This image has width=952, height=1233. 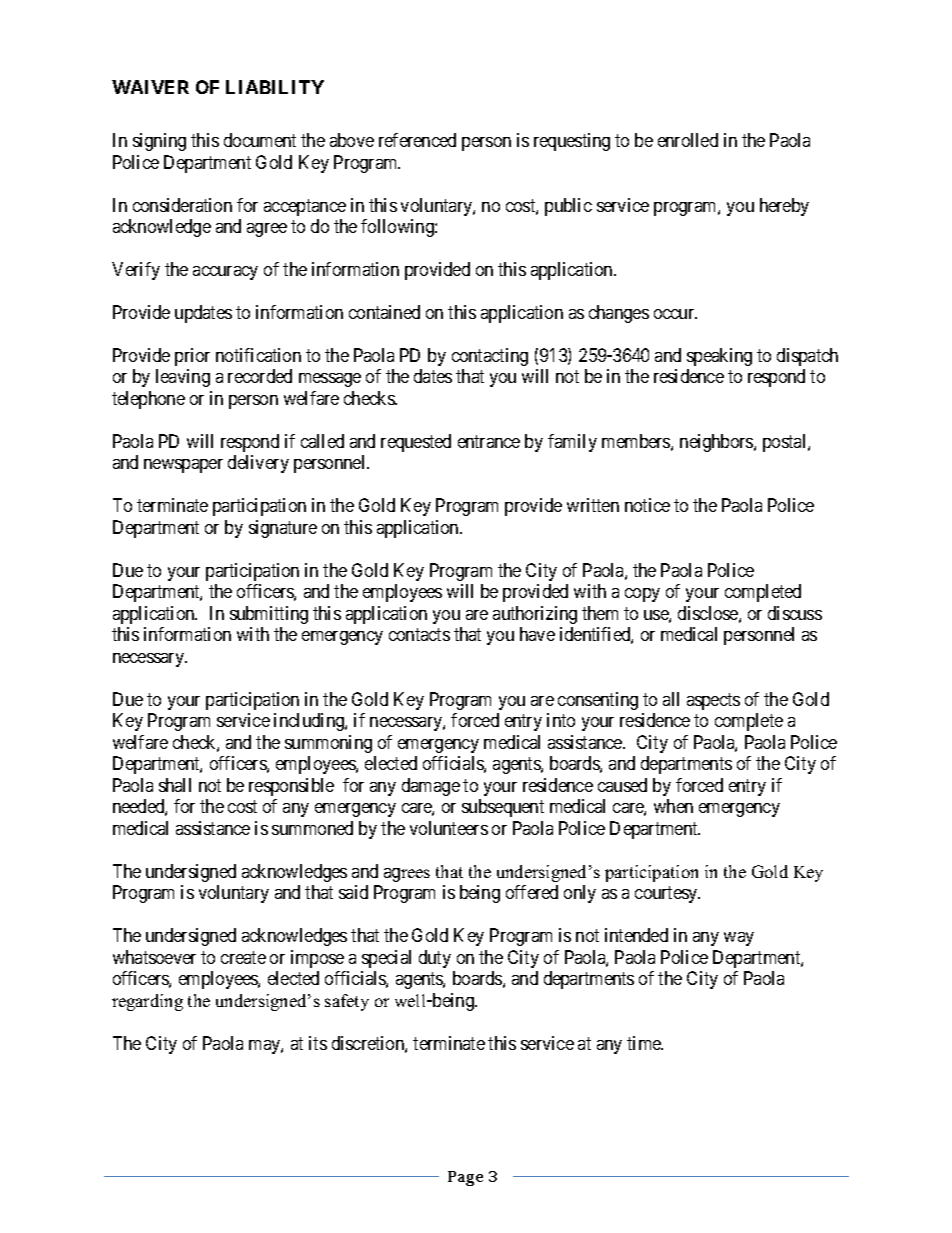 What do you see at coordinates (673, 806) in the image?
I see `when` at bounding box center [673, 806].
